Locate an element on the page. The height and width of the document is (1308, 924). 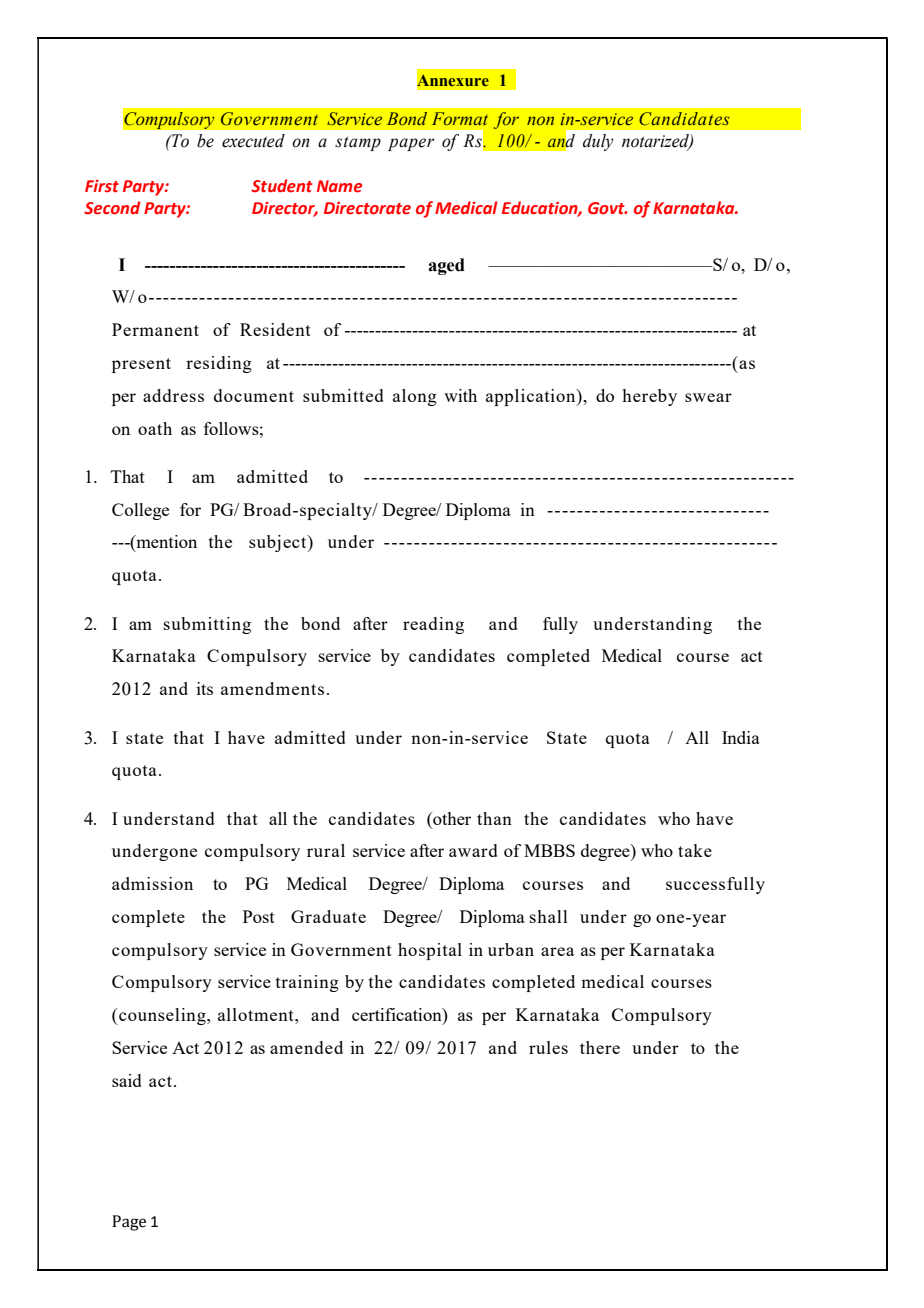
Page is located at coordinates (129, 1223).
